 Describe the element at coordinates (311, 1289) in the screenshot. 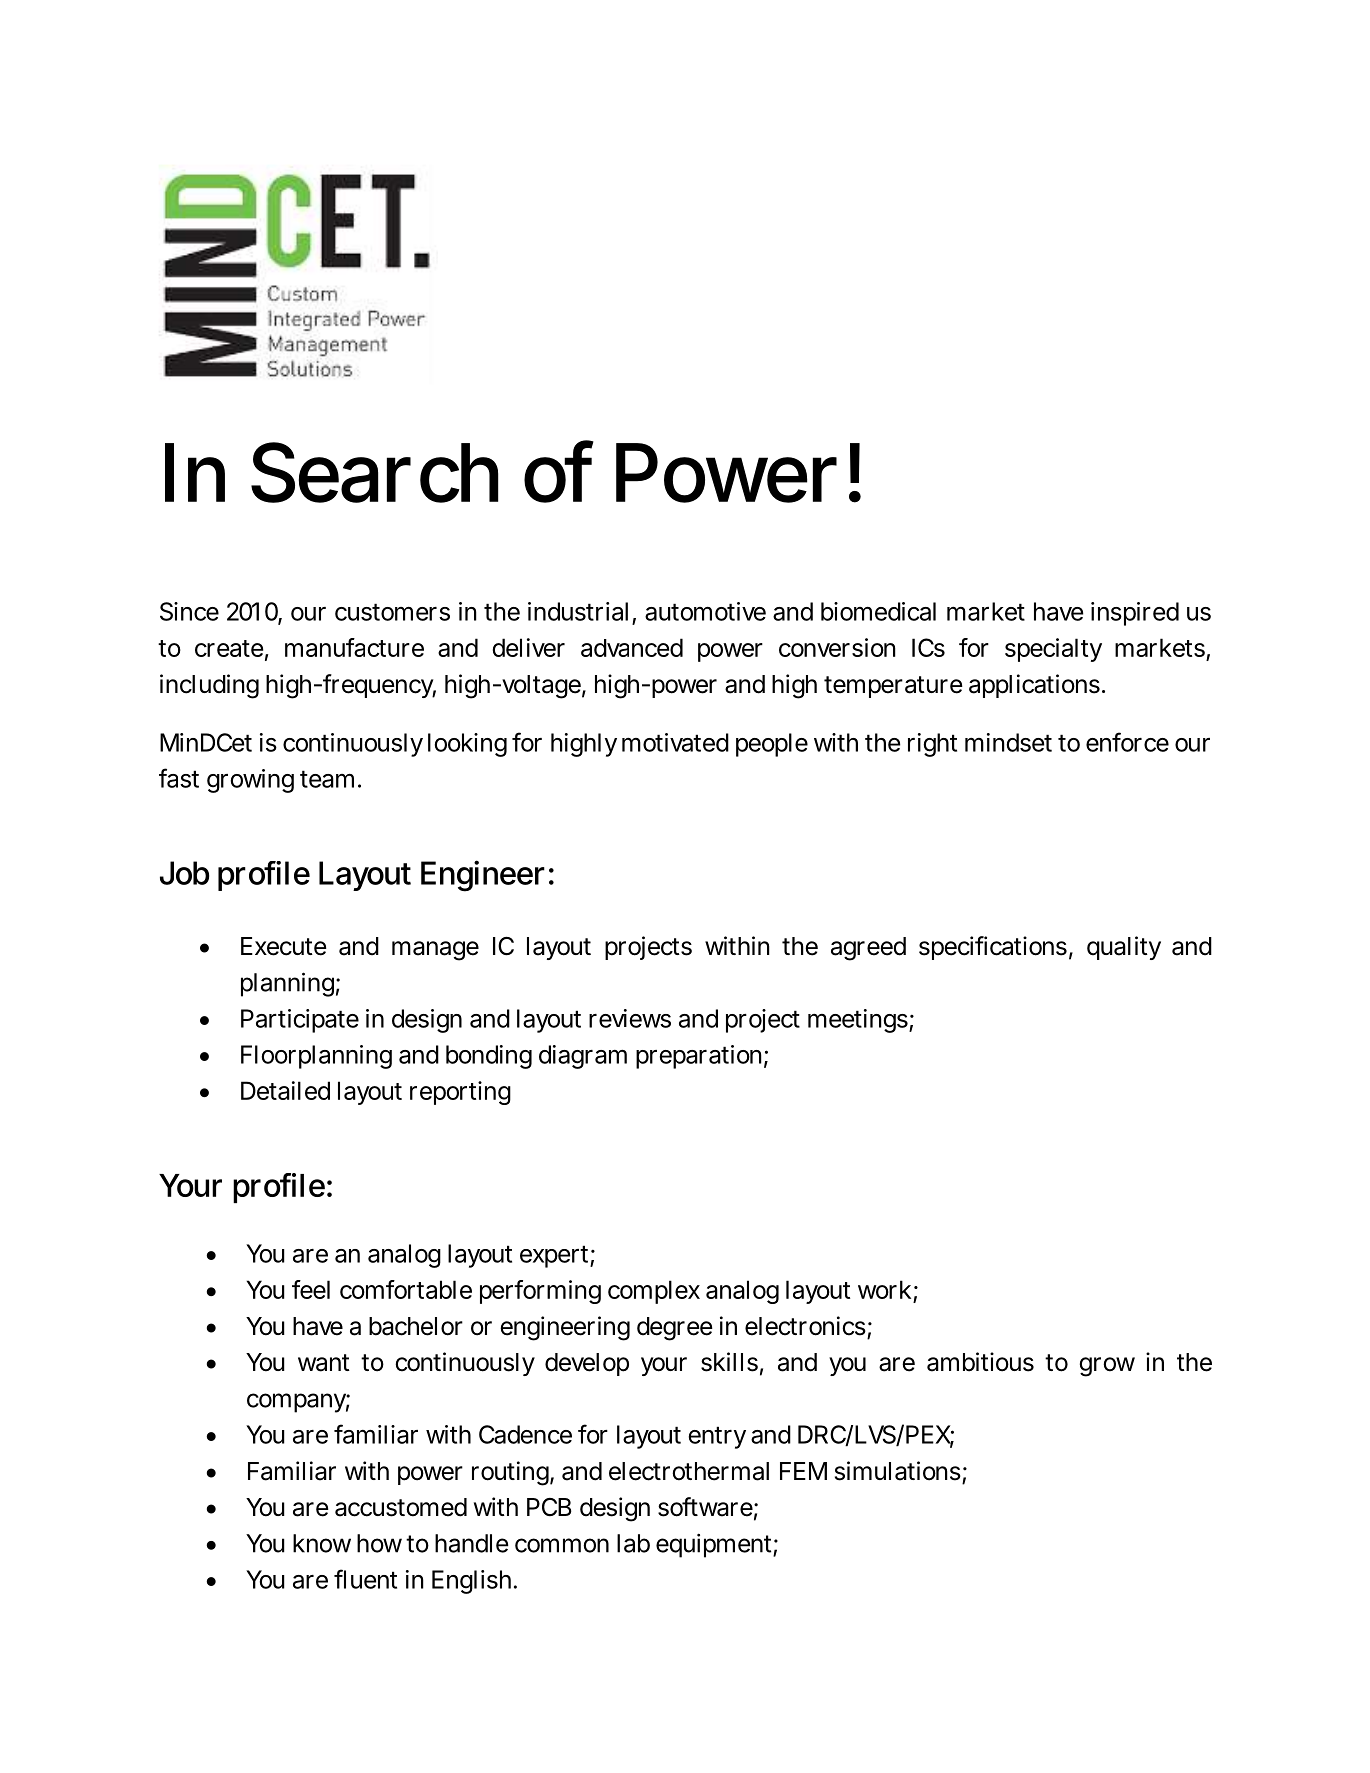

I see `feel` at that location.
